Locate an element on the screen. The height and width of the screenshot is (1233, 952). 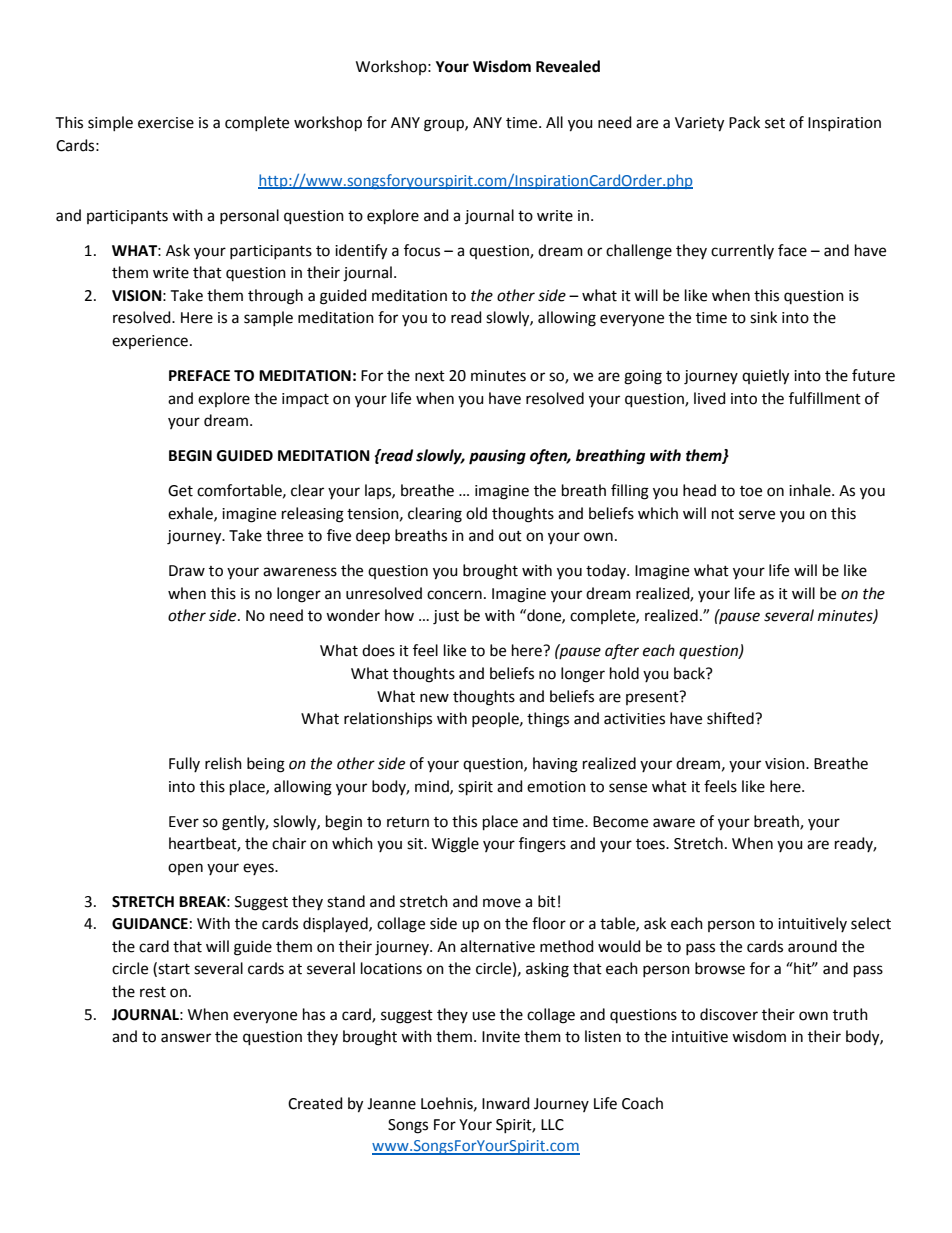
answer is located at coordinates (186, 1038).
